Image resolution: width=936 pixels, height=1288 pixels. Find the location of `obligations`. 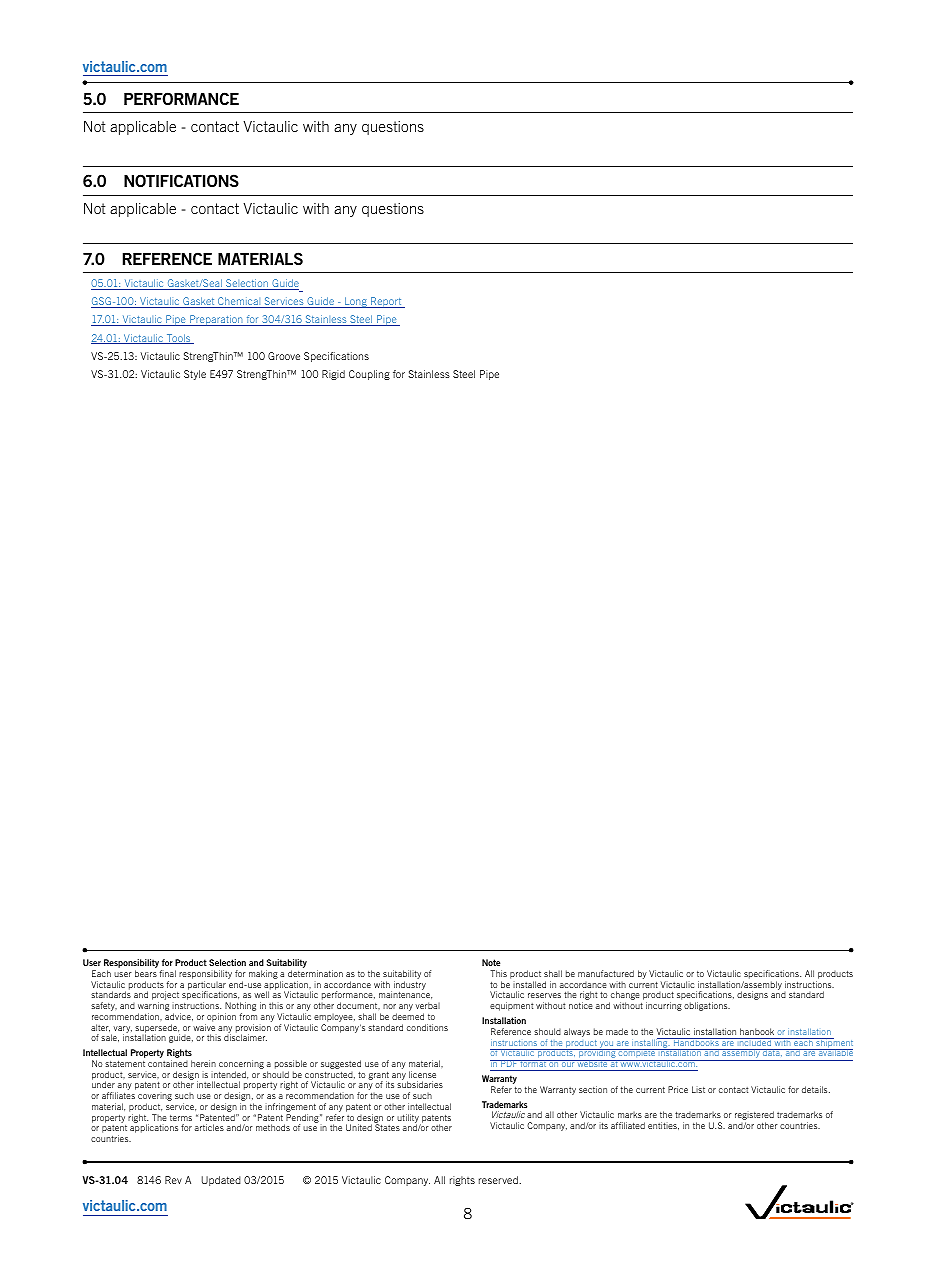

obligations is located at coordinates (707, 1006).
